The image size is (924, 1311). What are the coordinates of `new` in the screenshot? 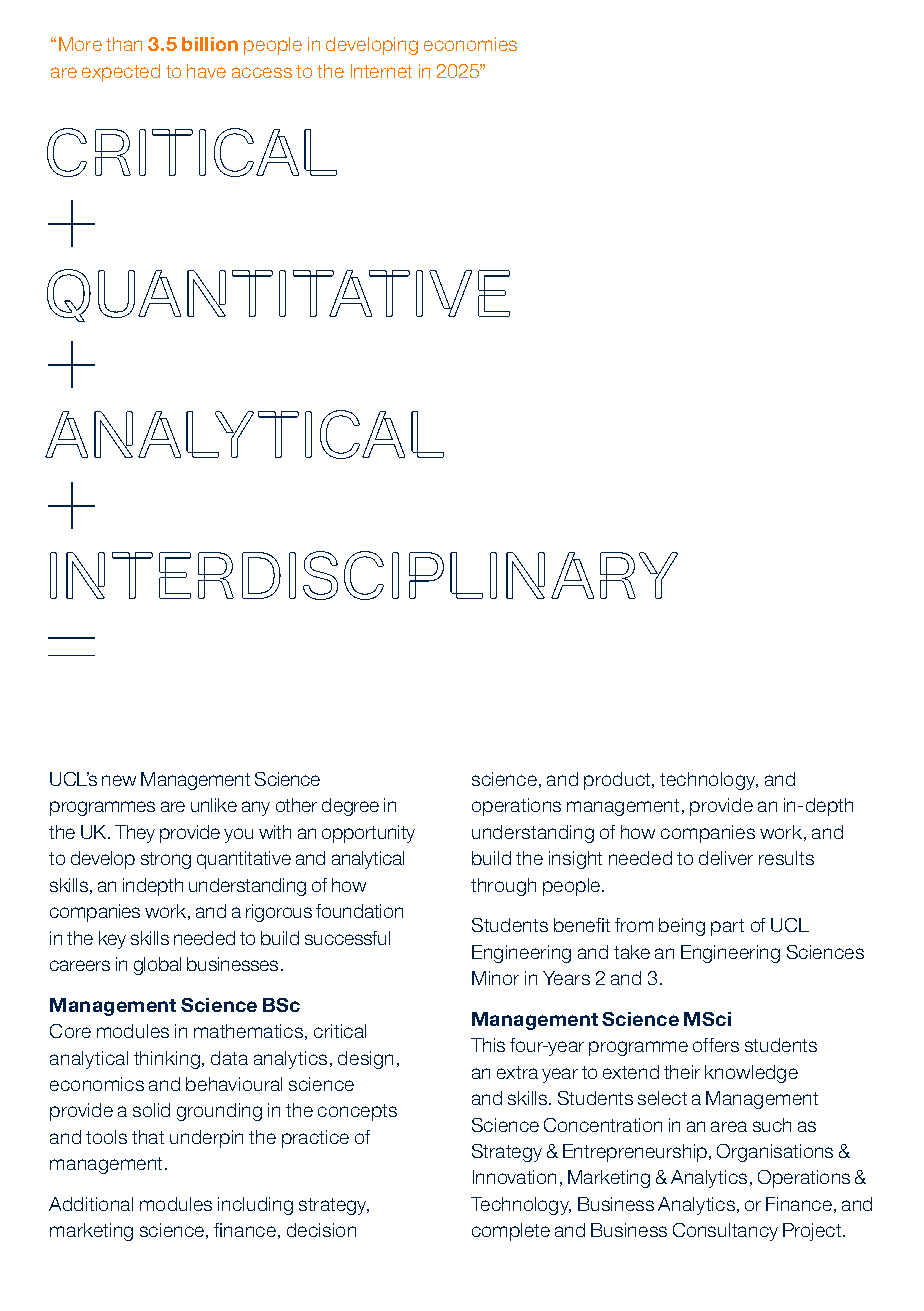 It's located at (119, 780).
